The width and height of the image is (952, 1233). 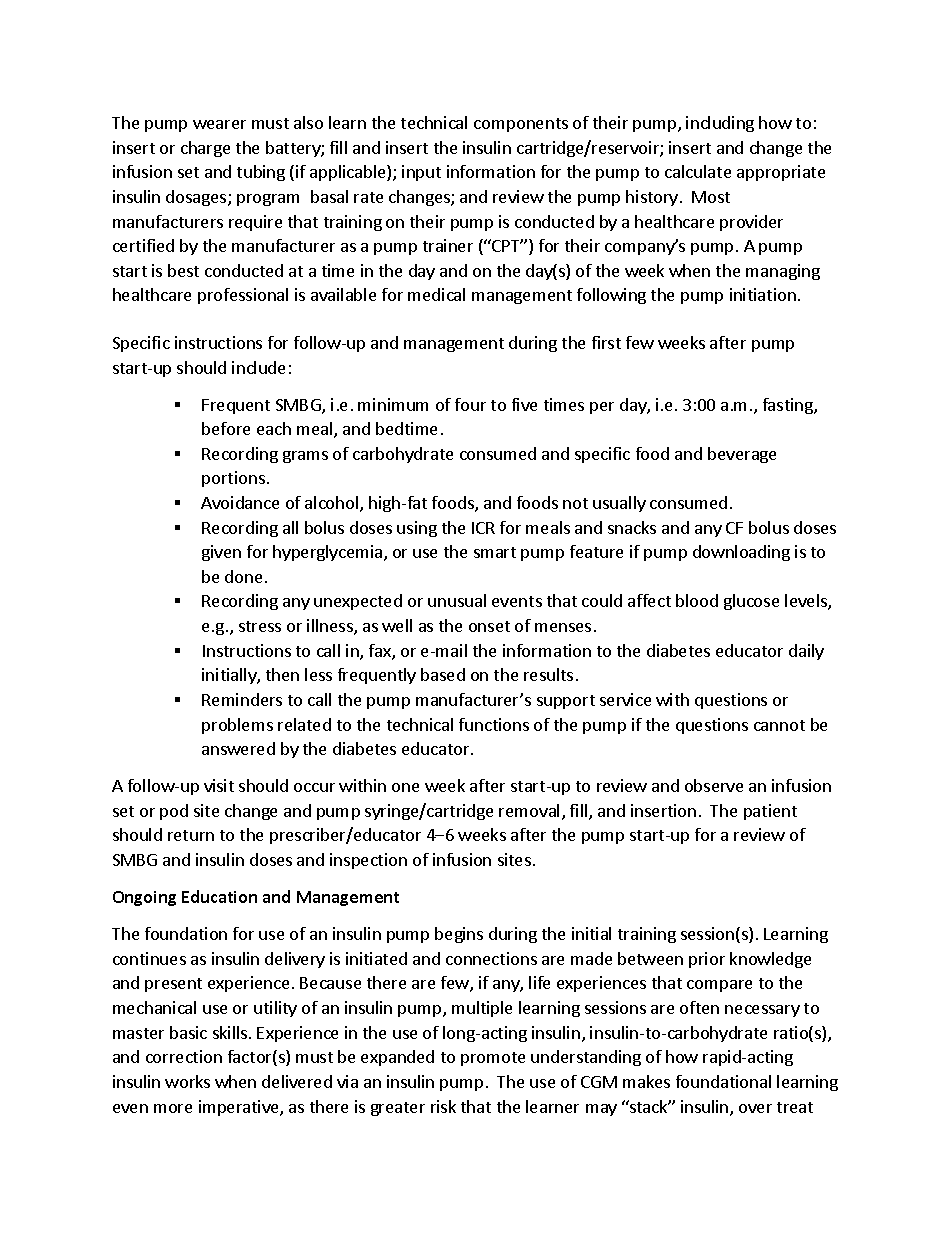 What do you see at coordinates (421, 173) in the image?
I see `input` at bounding box center [421, 173].
